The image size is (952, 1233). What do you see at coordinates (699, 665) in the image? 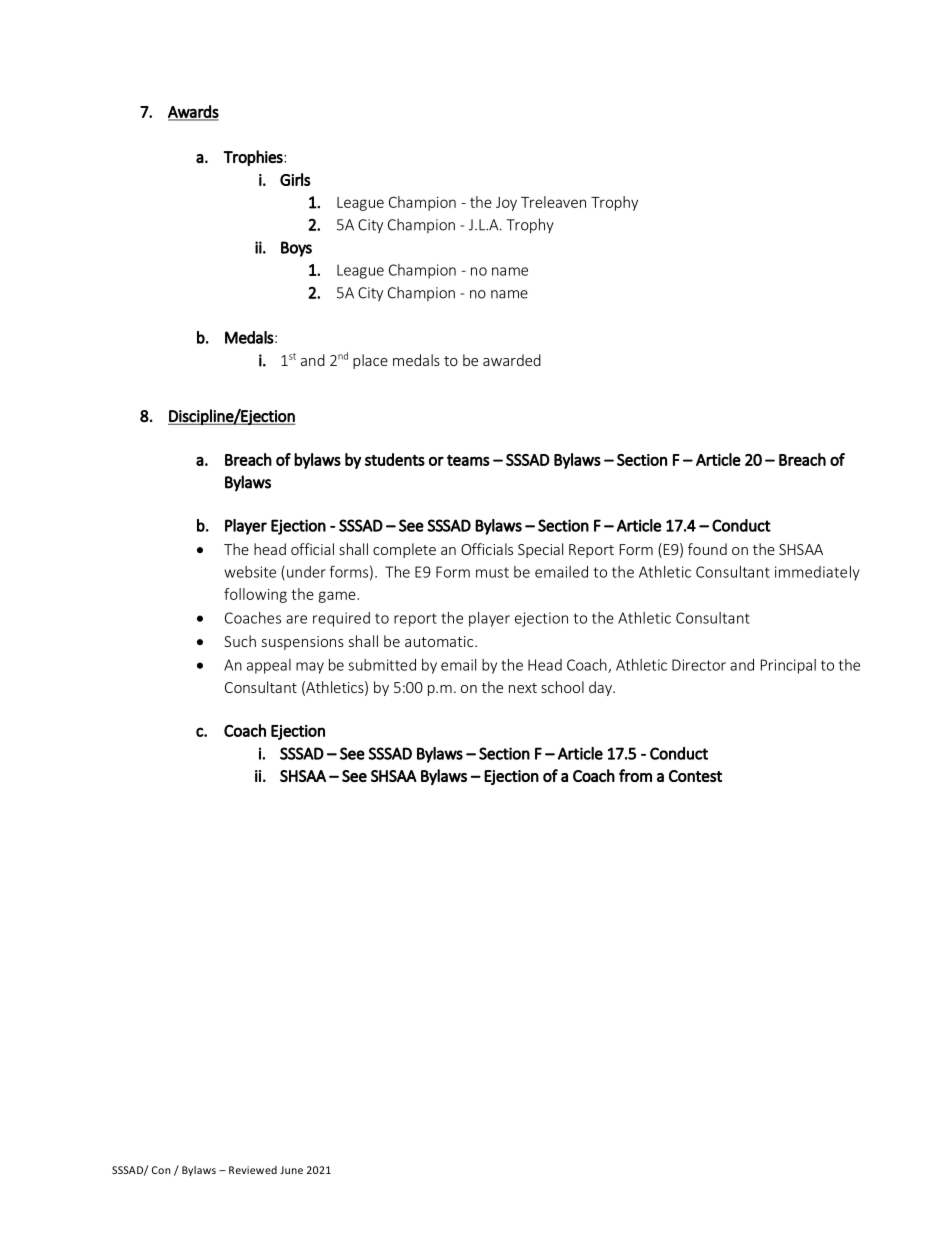
I see `Director` at bounding box center [699, 665].
